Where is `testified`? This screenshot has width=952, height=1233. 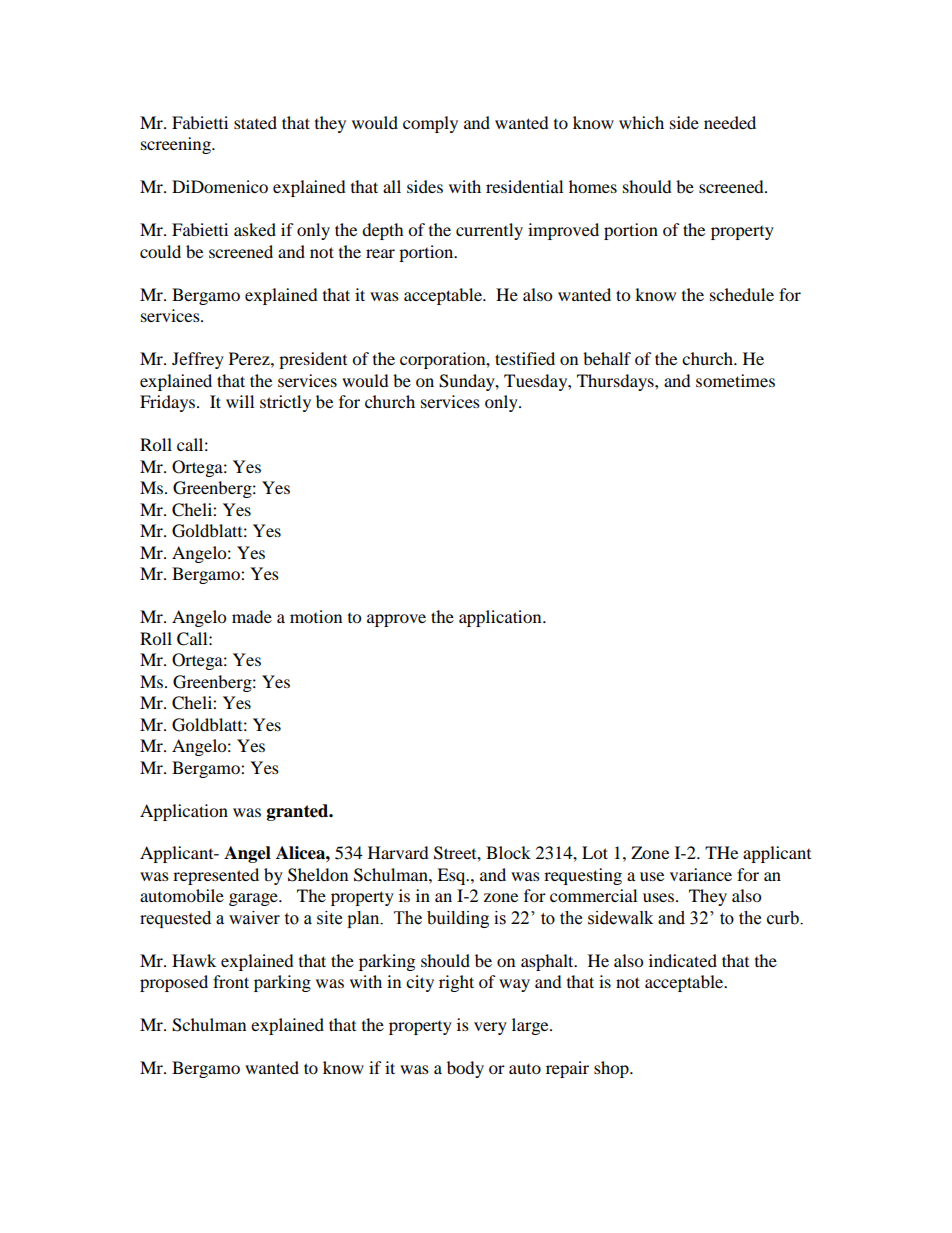
testified is located at coordinates (525, 358).
